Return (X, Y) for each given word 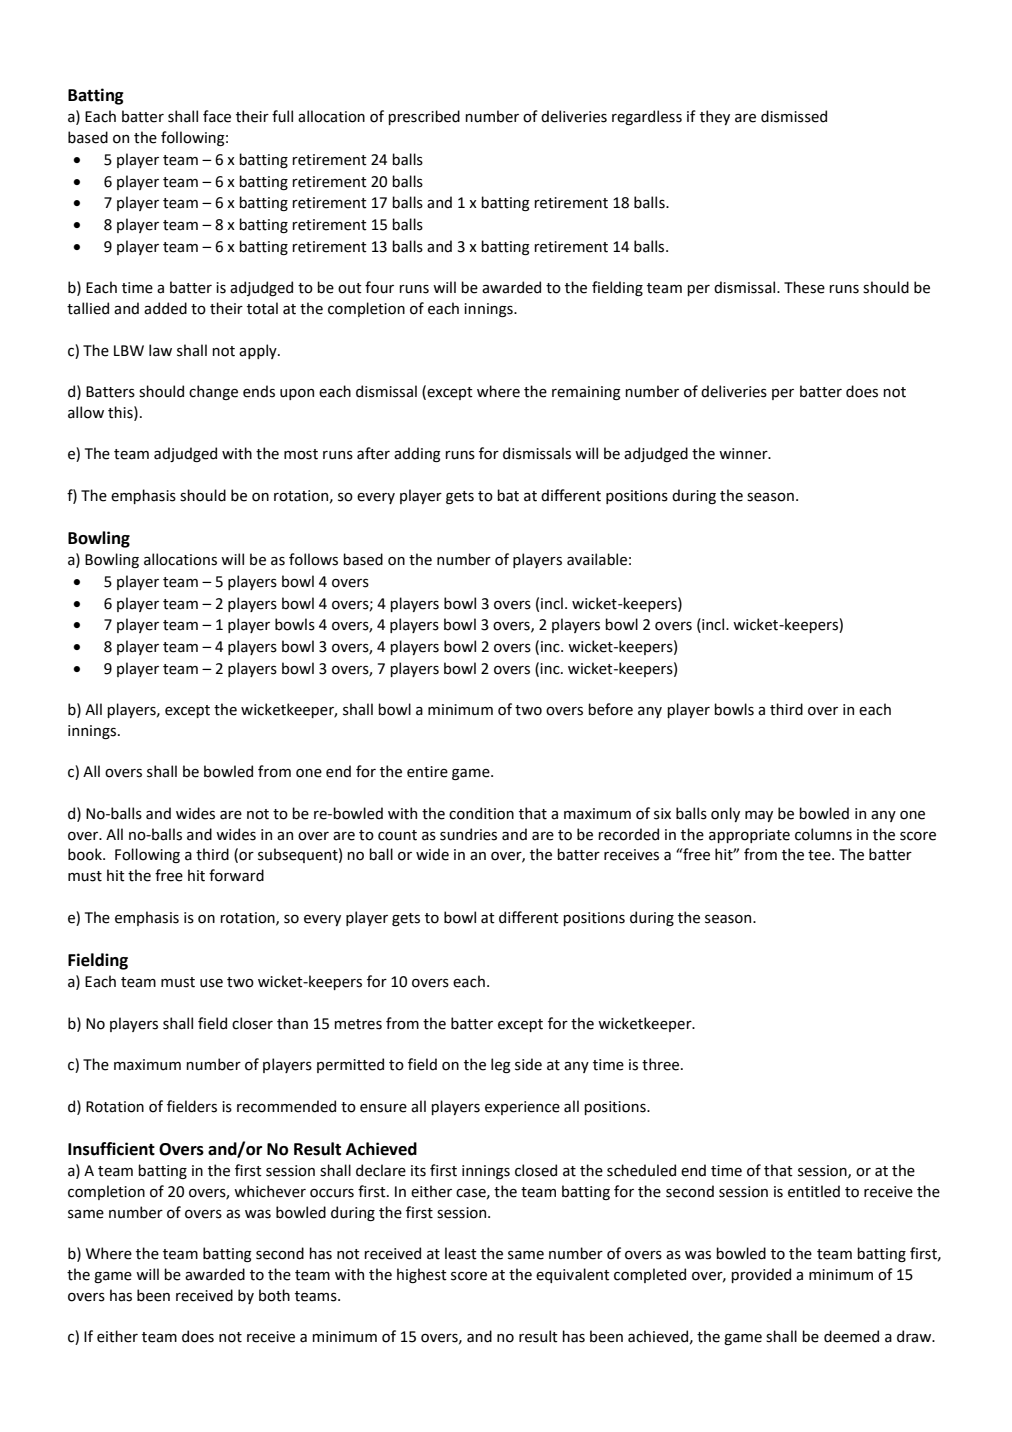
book (86, 854)
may (759, 816)
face (217, 116)
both (274, 1295)
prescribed (424, 117)
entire (427, 772)
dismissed (794, 116)
